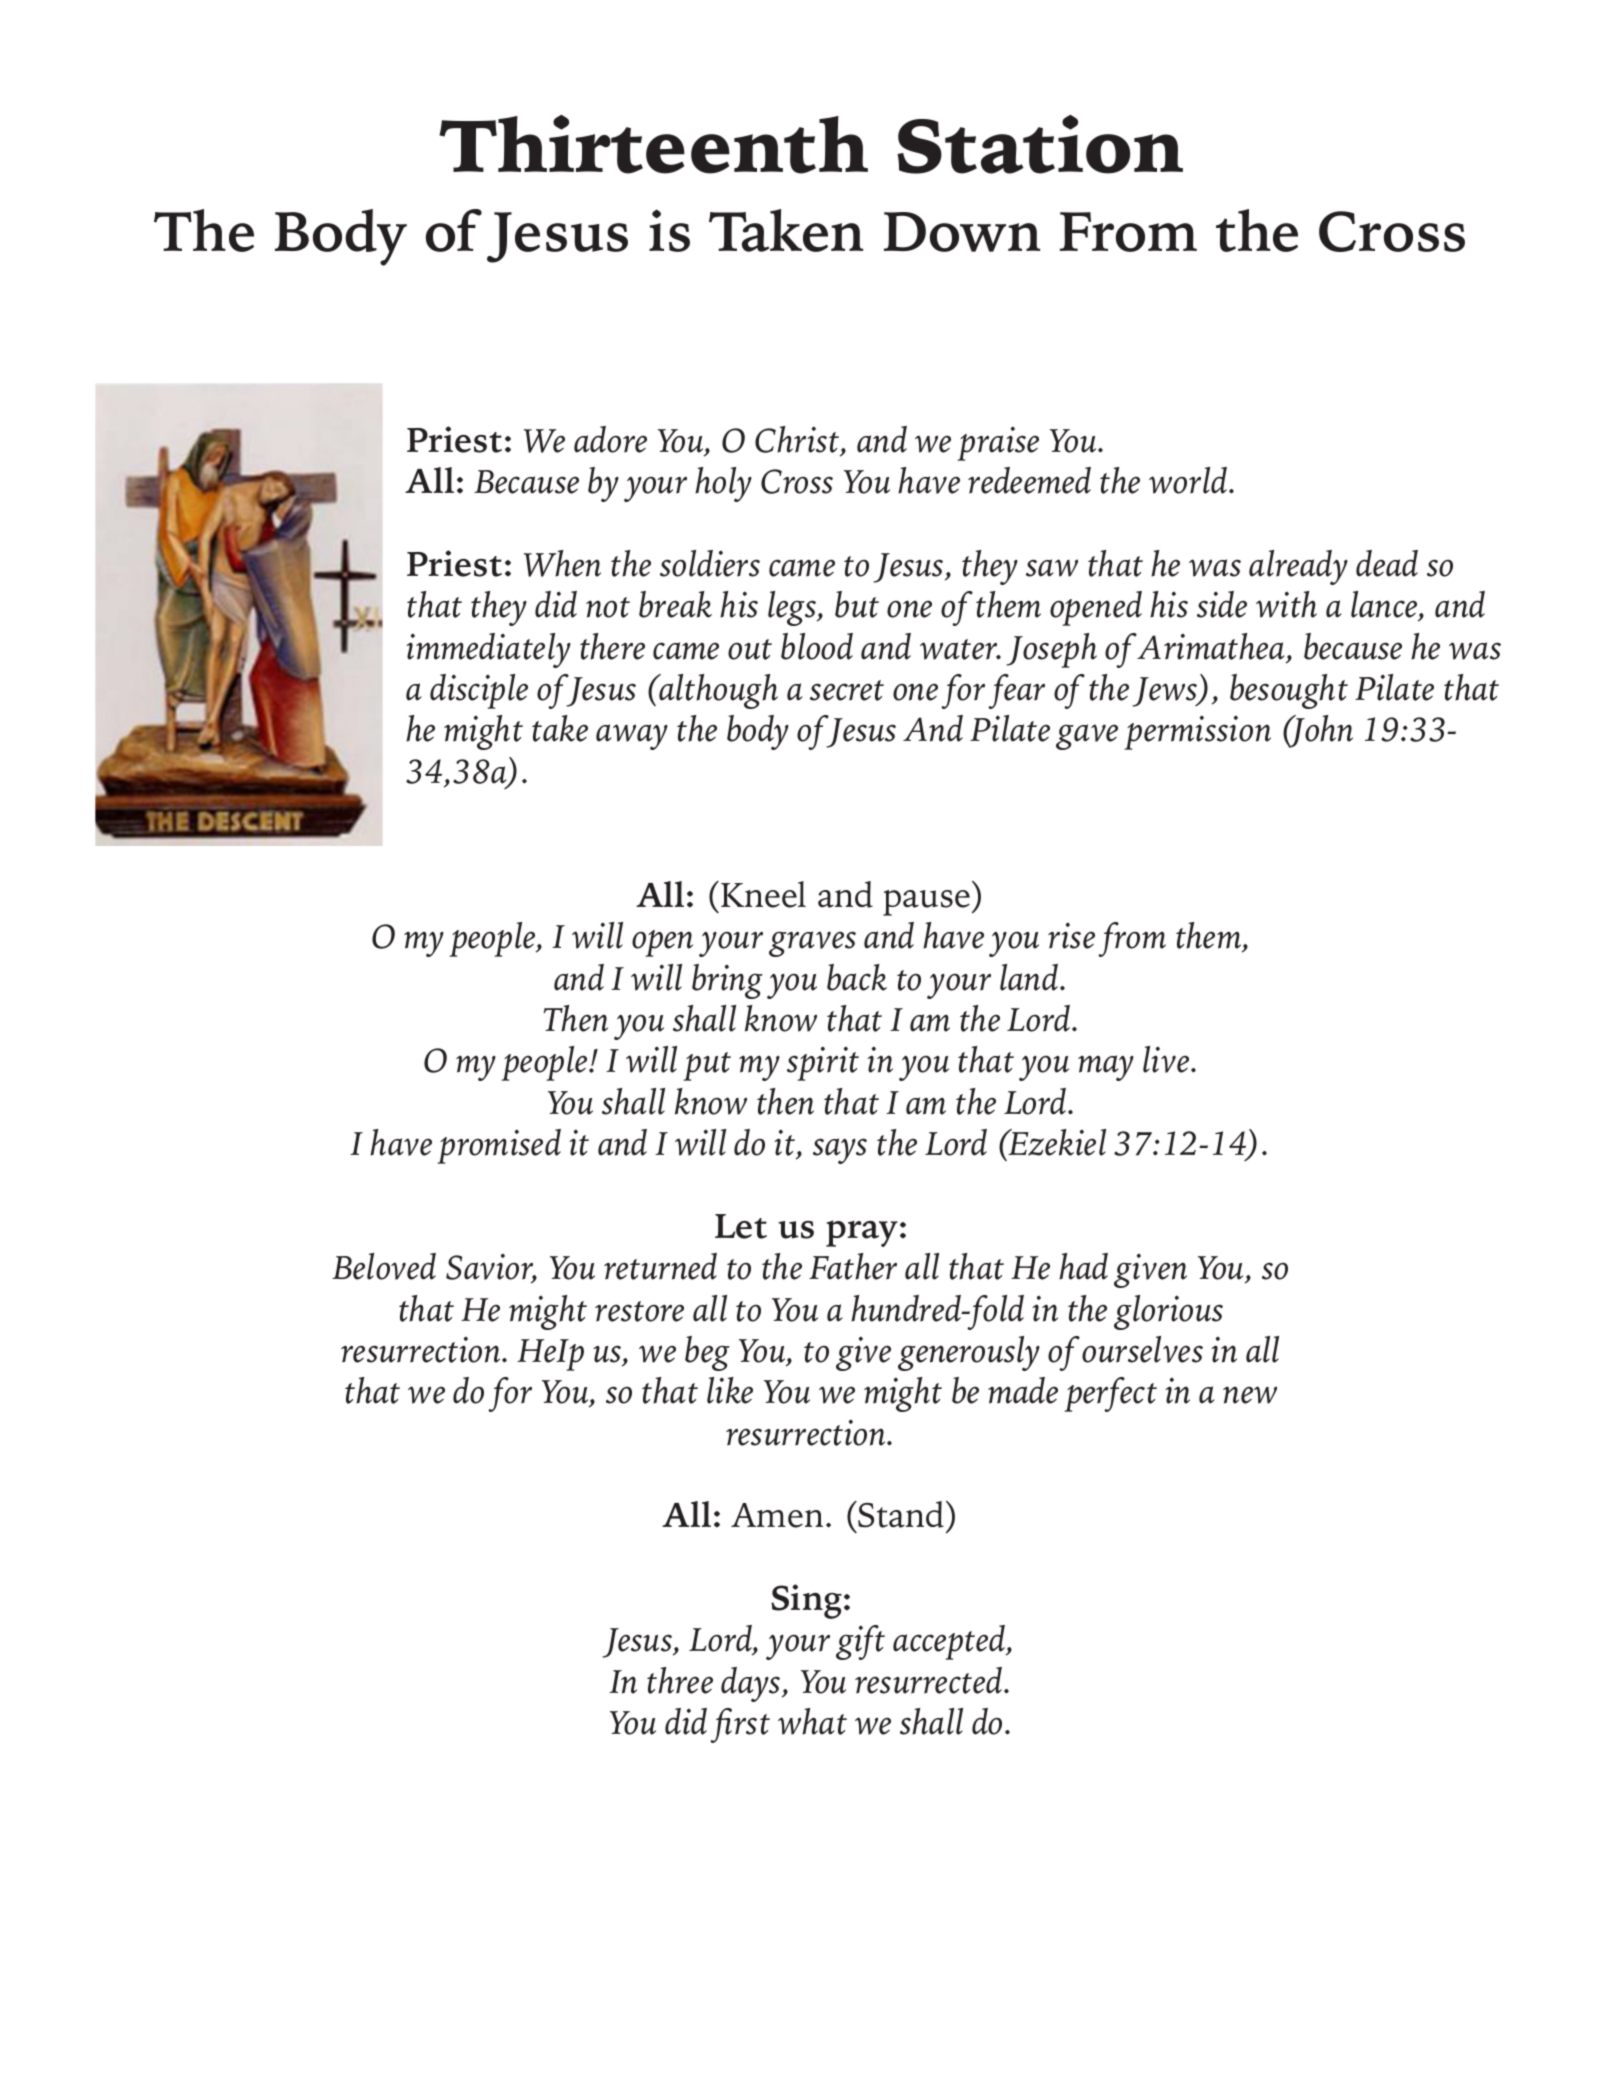 The height and width of the document is (2100, 1623). Describe the element at coordinates (680, 1680) in the document. I see `three` at that location.
